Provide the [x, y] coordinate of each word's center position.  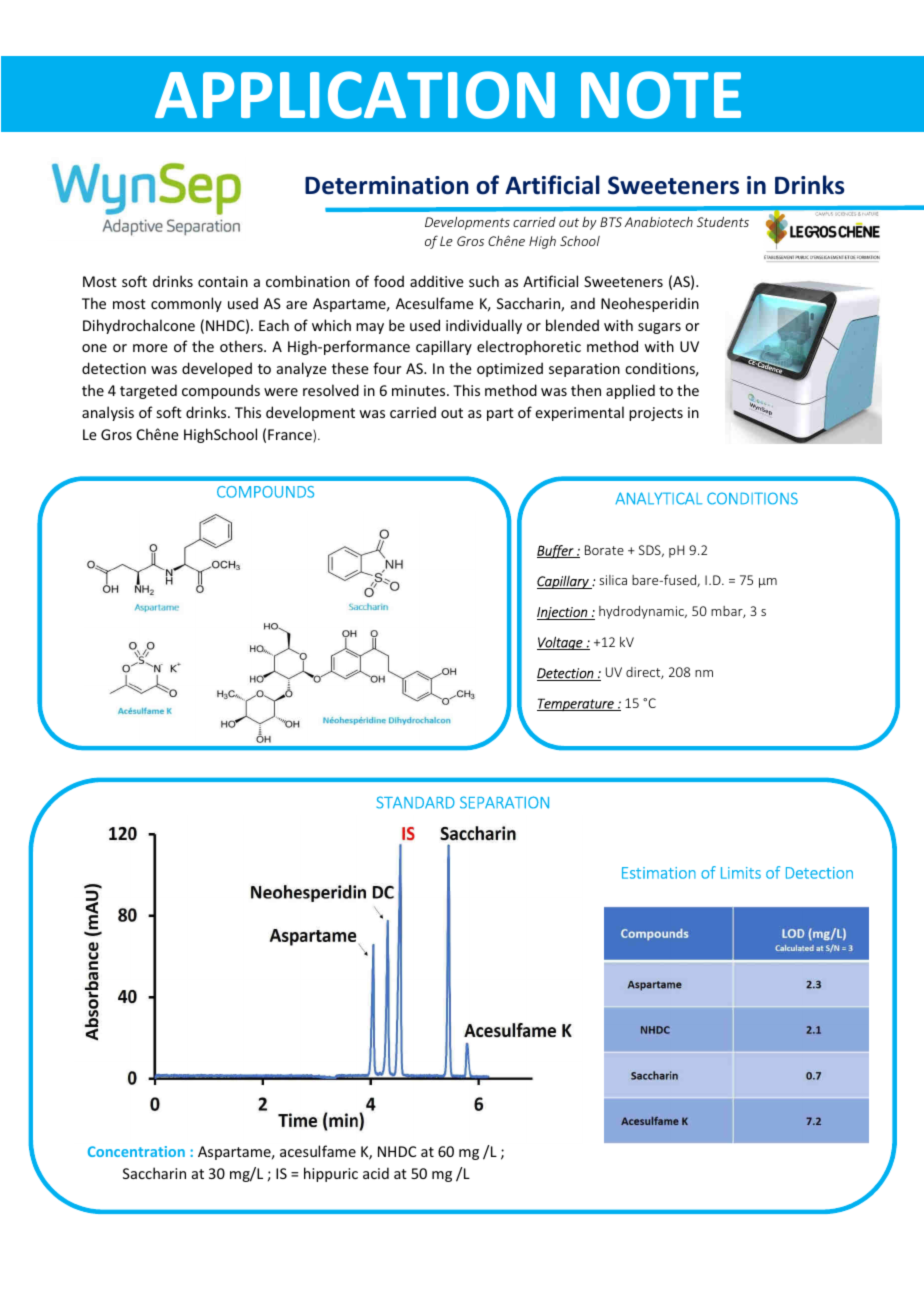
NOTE [661, 95]
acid [376, 1173]
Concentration [136, 1151]
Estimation [659, 873]
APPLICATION [355, 95]
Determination [387, 185]
